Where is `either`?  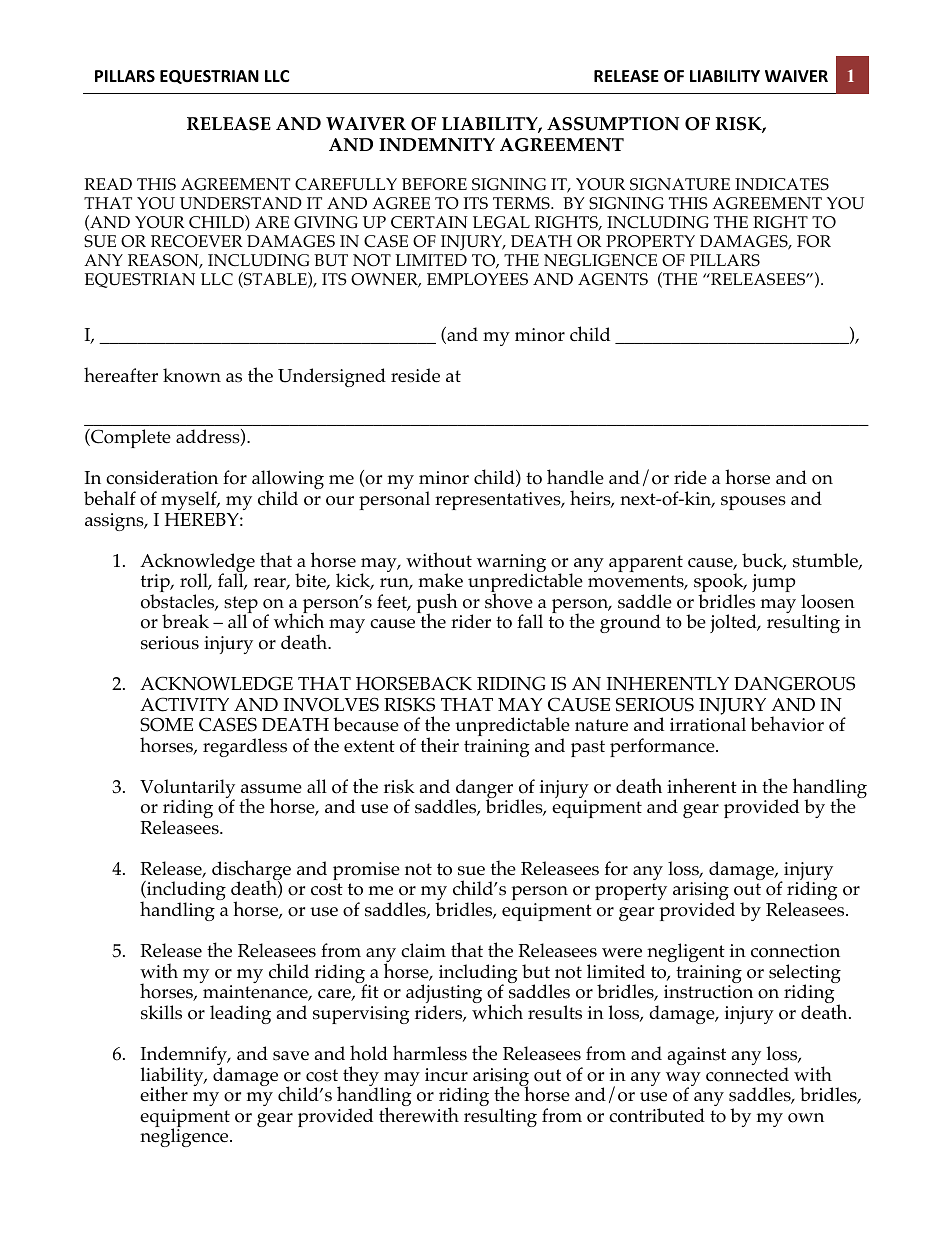
either is located at coordinates (164, 1093).
